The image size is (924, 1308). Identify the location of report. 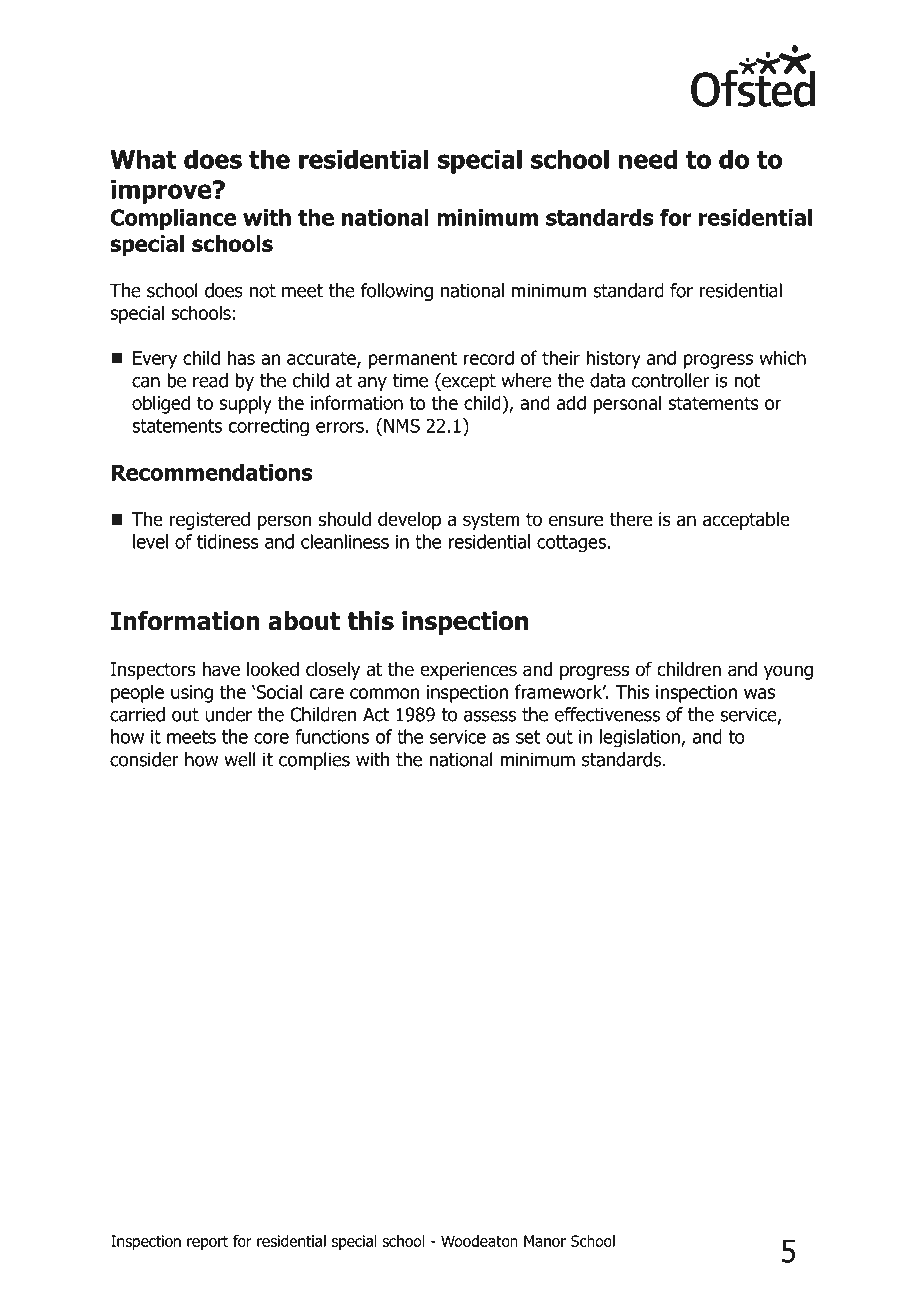
(207, 1243).
